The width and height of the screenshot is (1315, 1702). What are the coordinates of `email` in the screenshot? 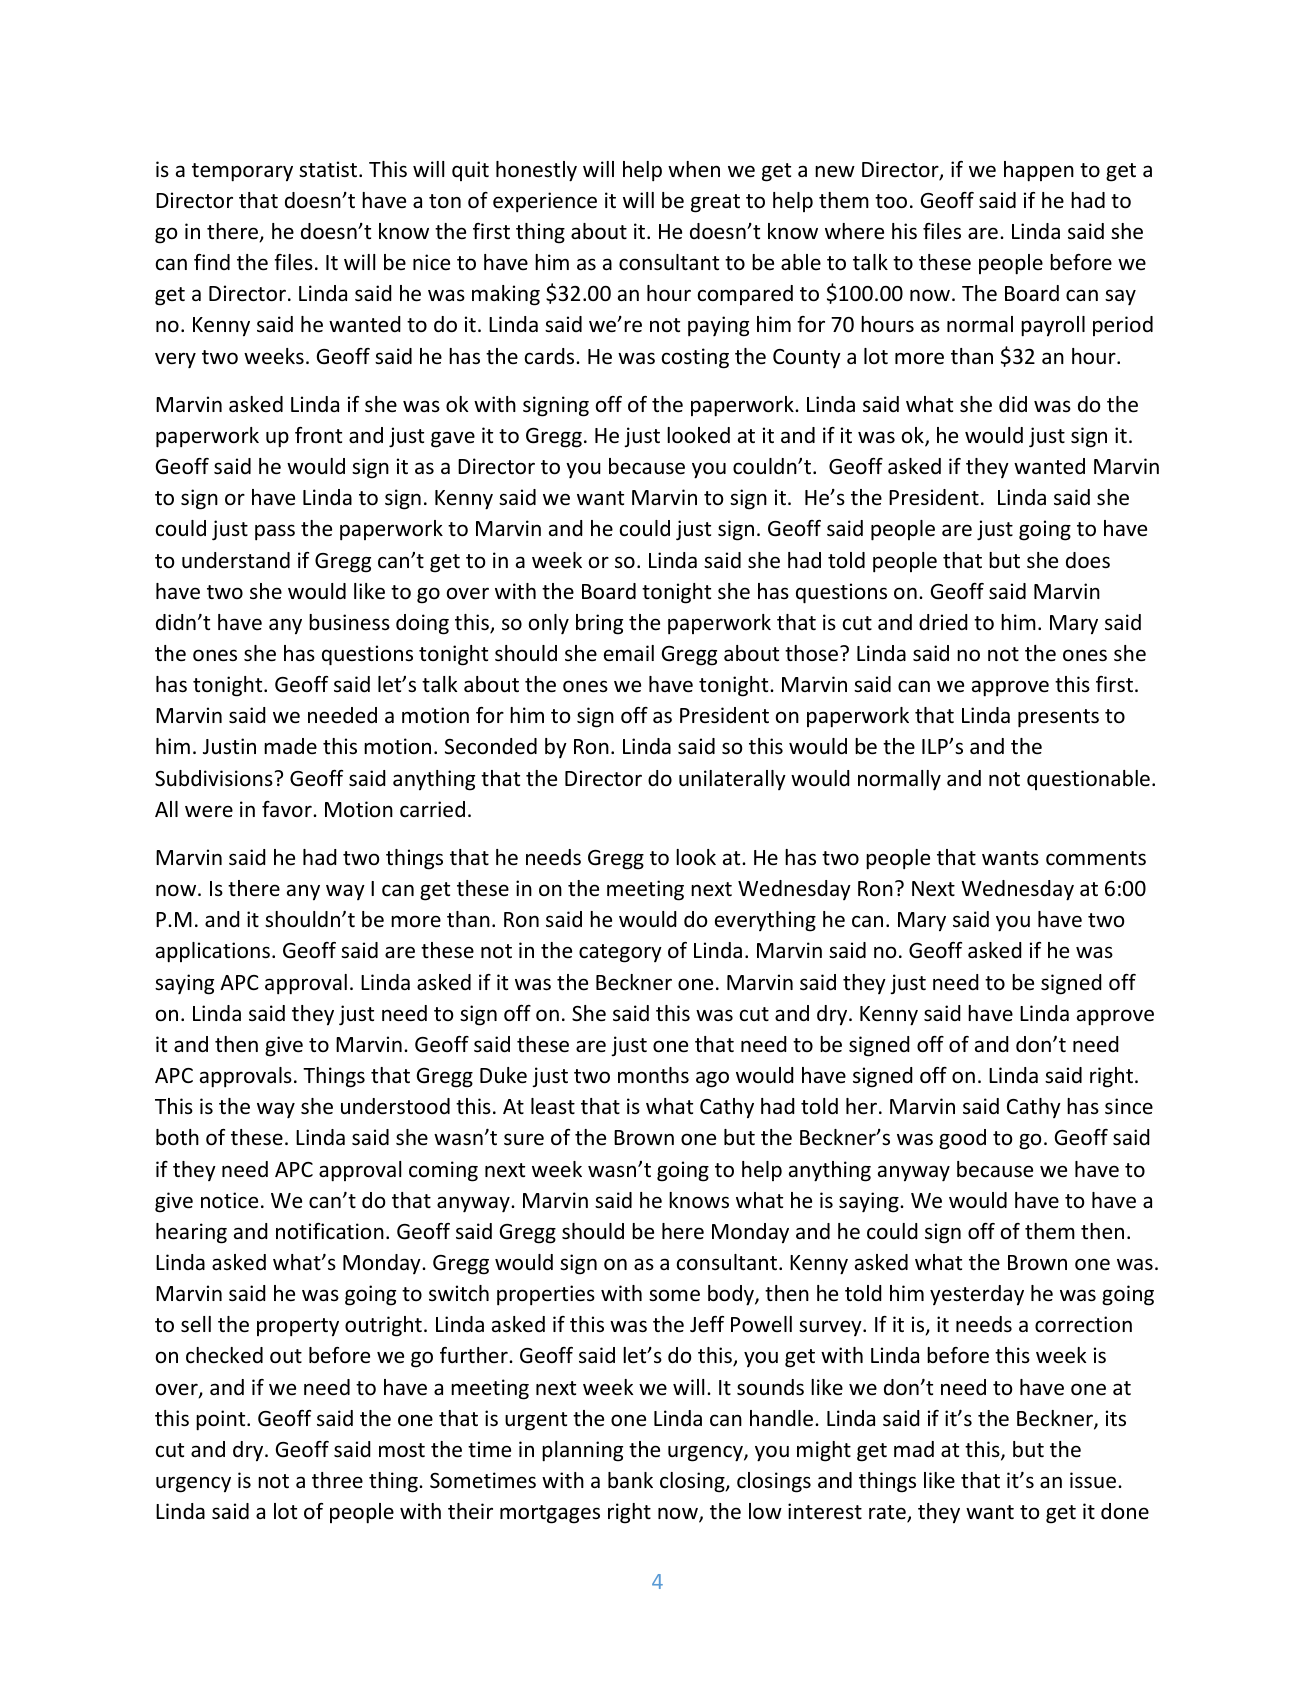 It's located at (629, 653).
